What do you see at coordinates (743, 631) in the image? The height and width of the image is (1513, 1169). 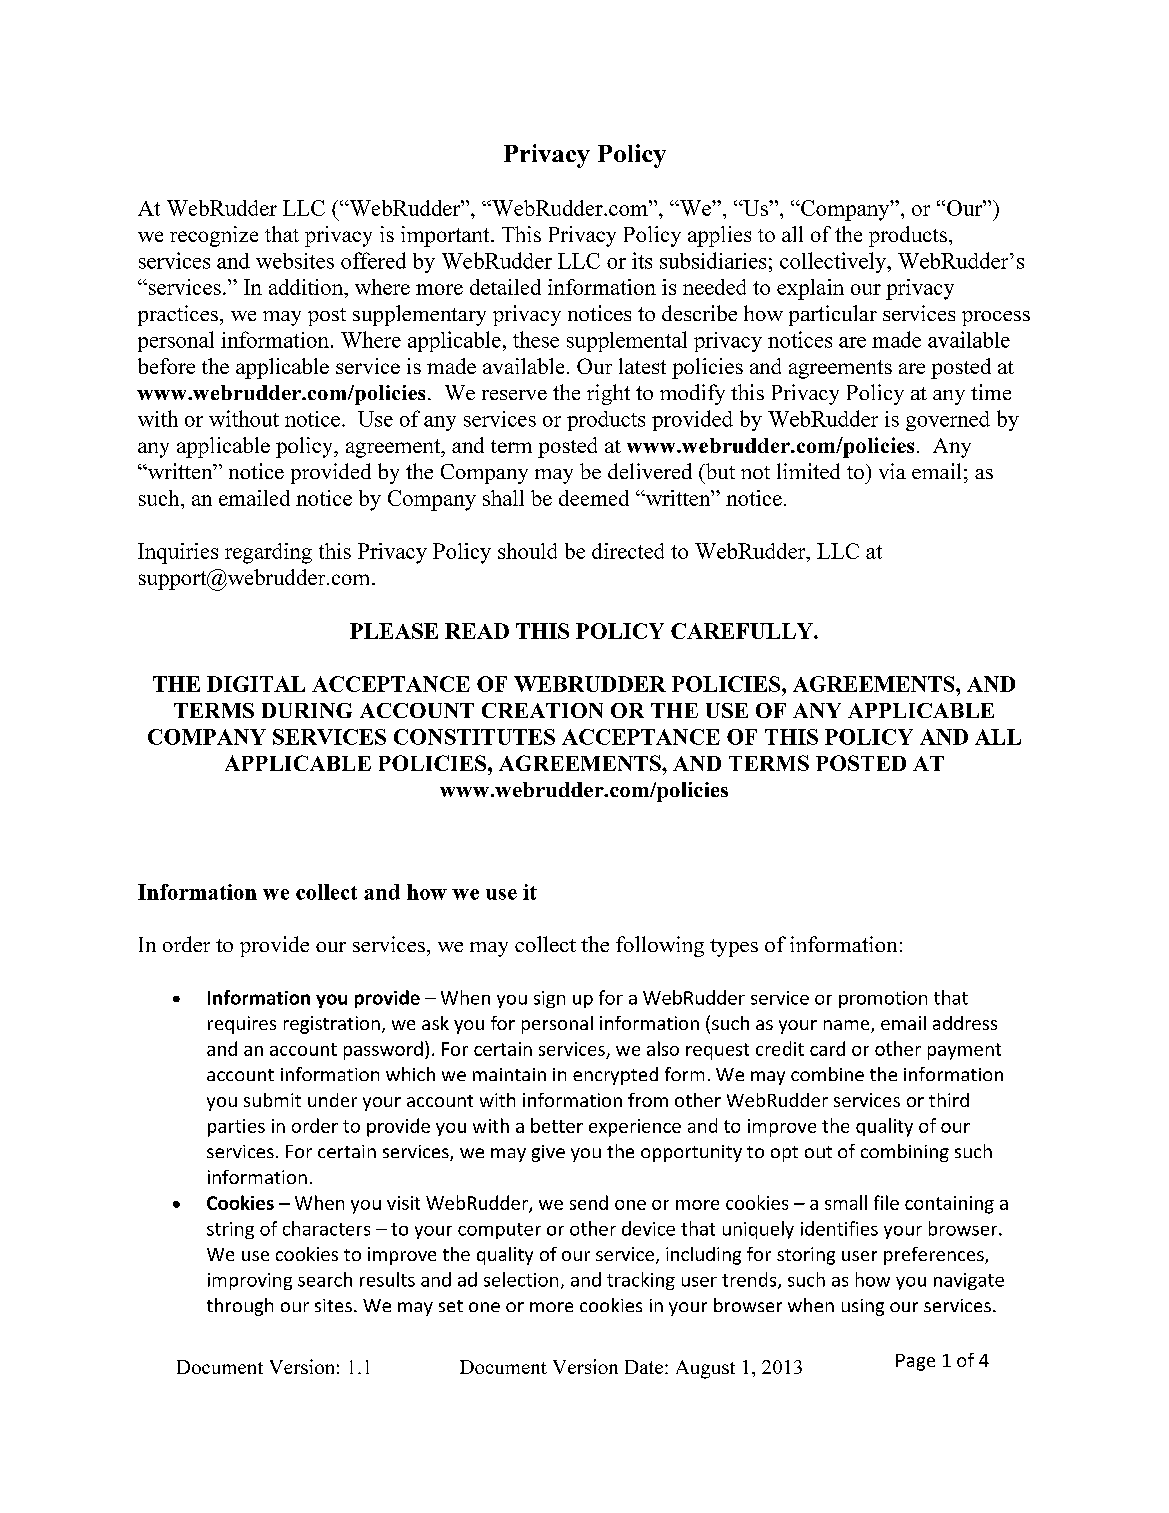 I see `CAREFULLY` at bounding box center [743, 631].
